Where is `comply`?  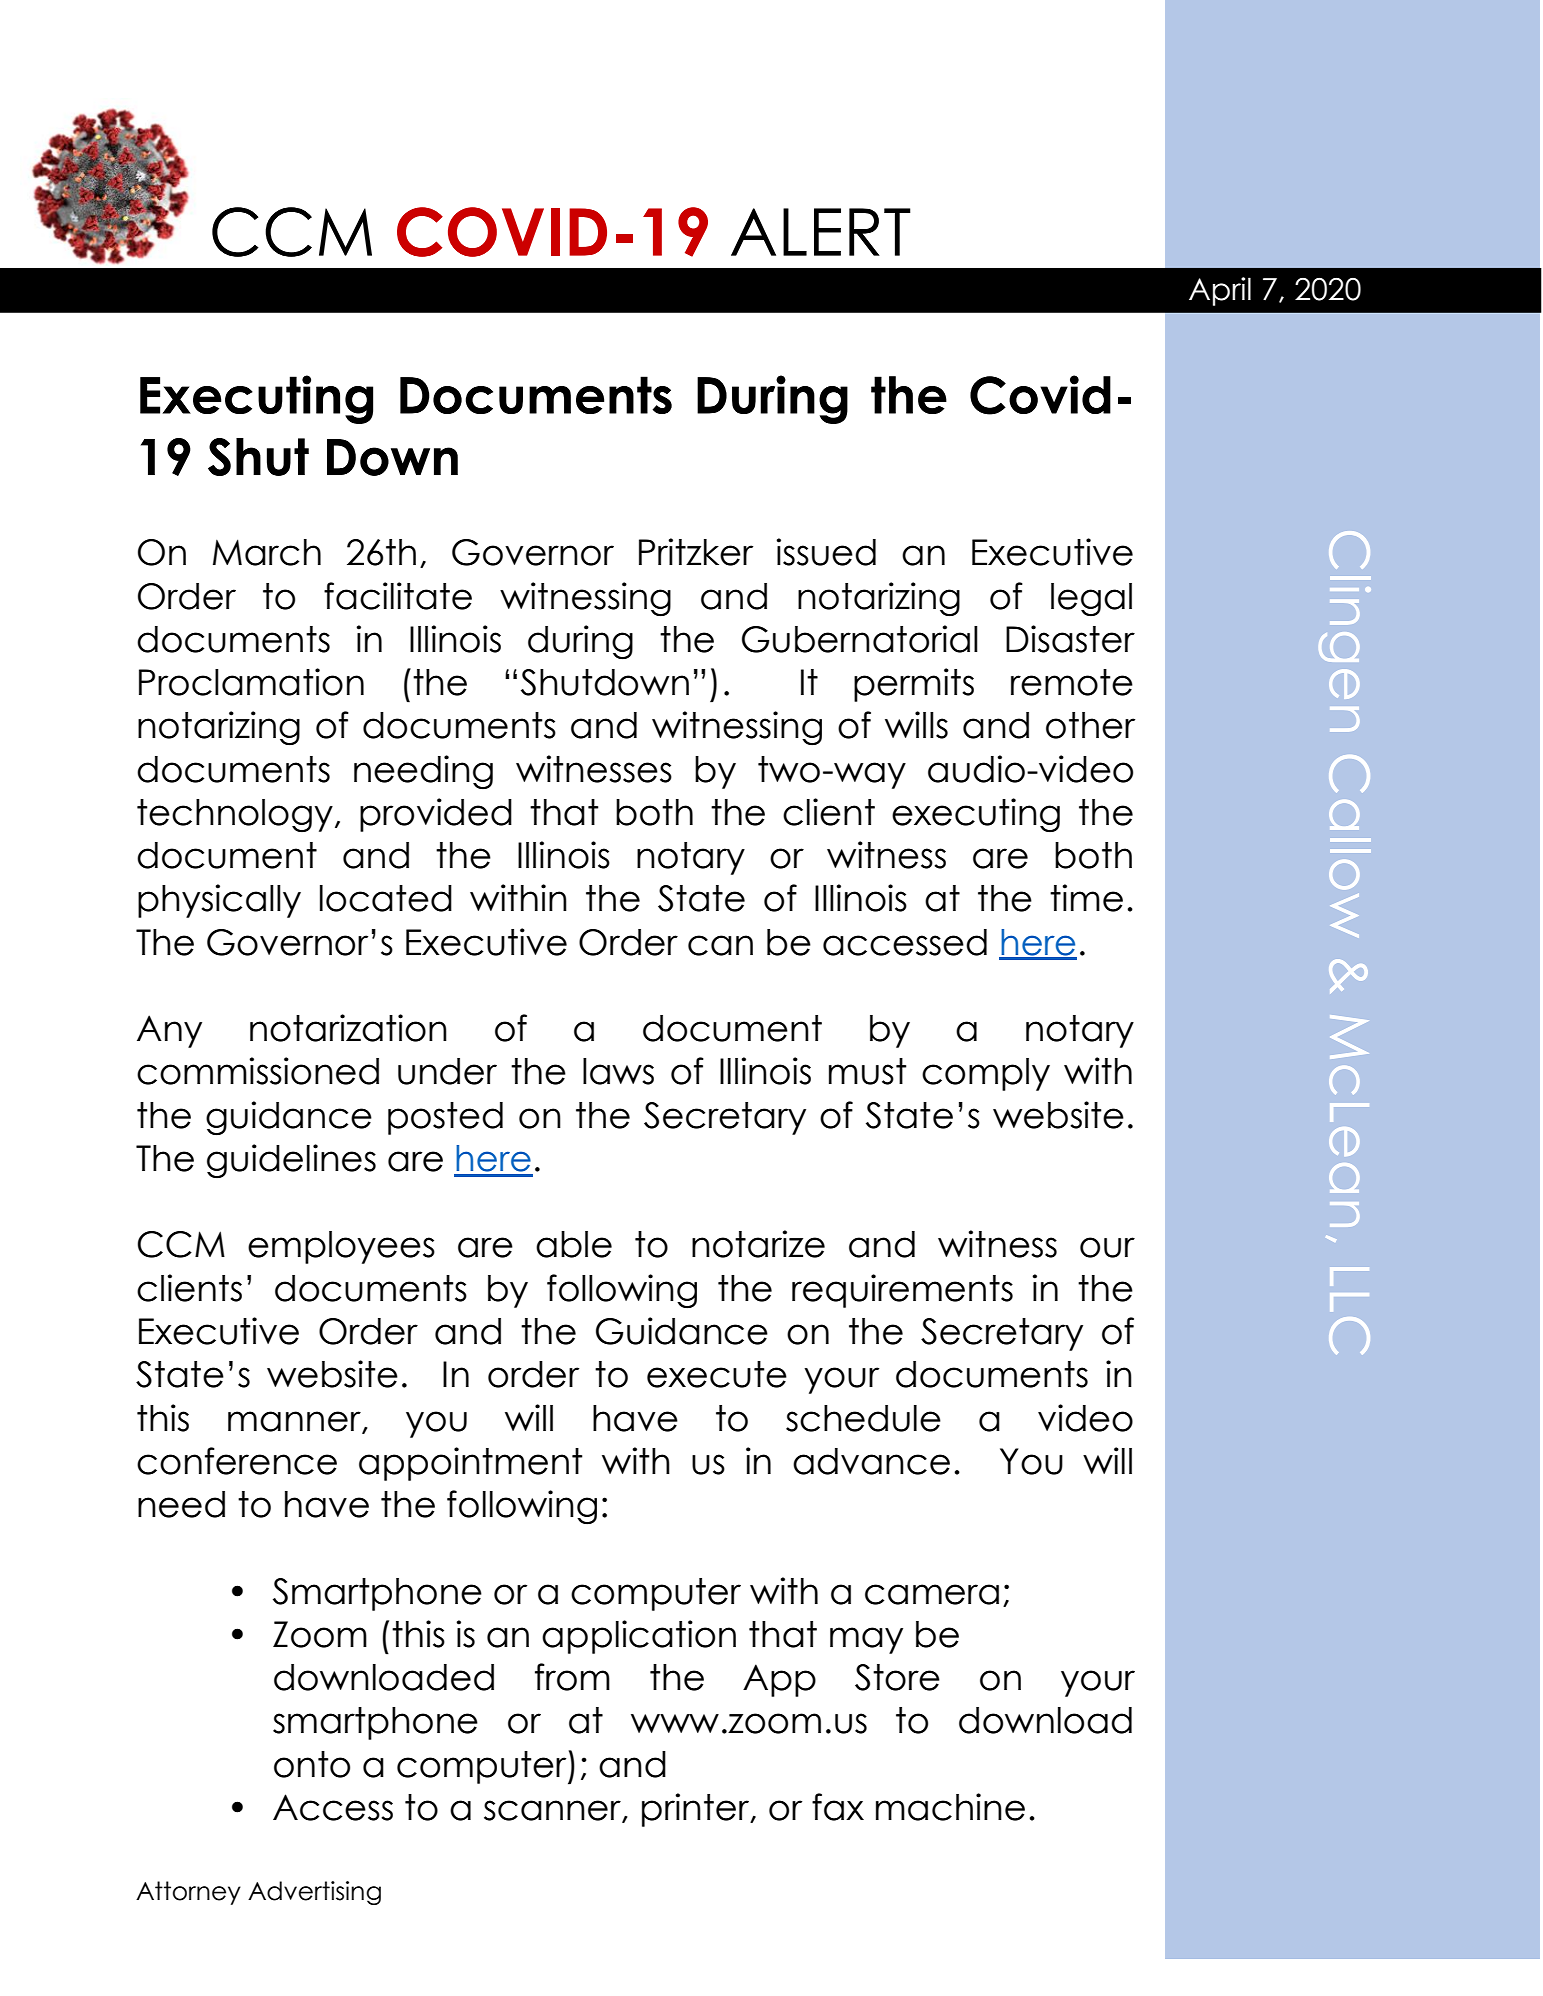 comply is located at coordinates (986, 1074).
